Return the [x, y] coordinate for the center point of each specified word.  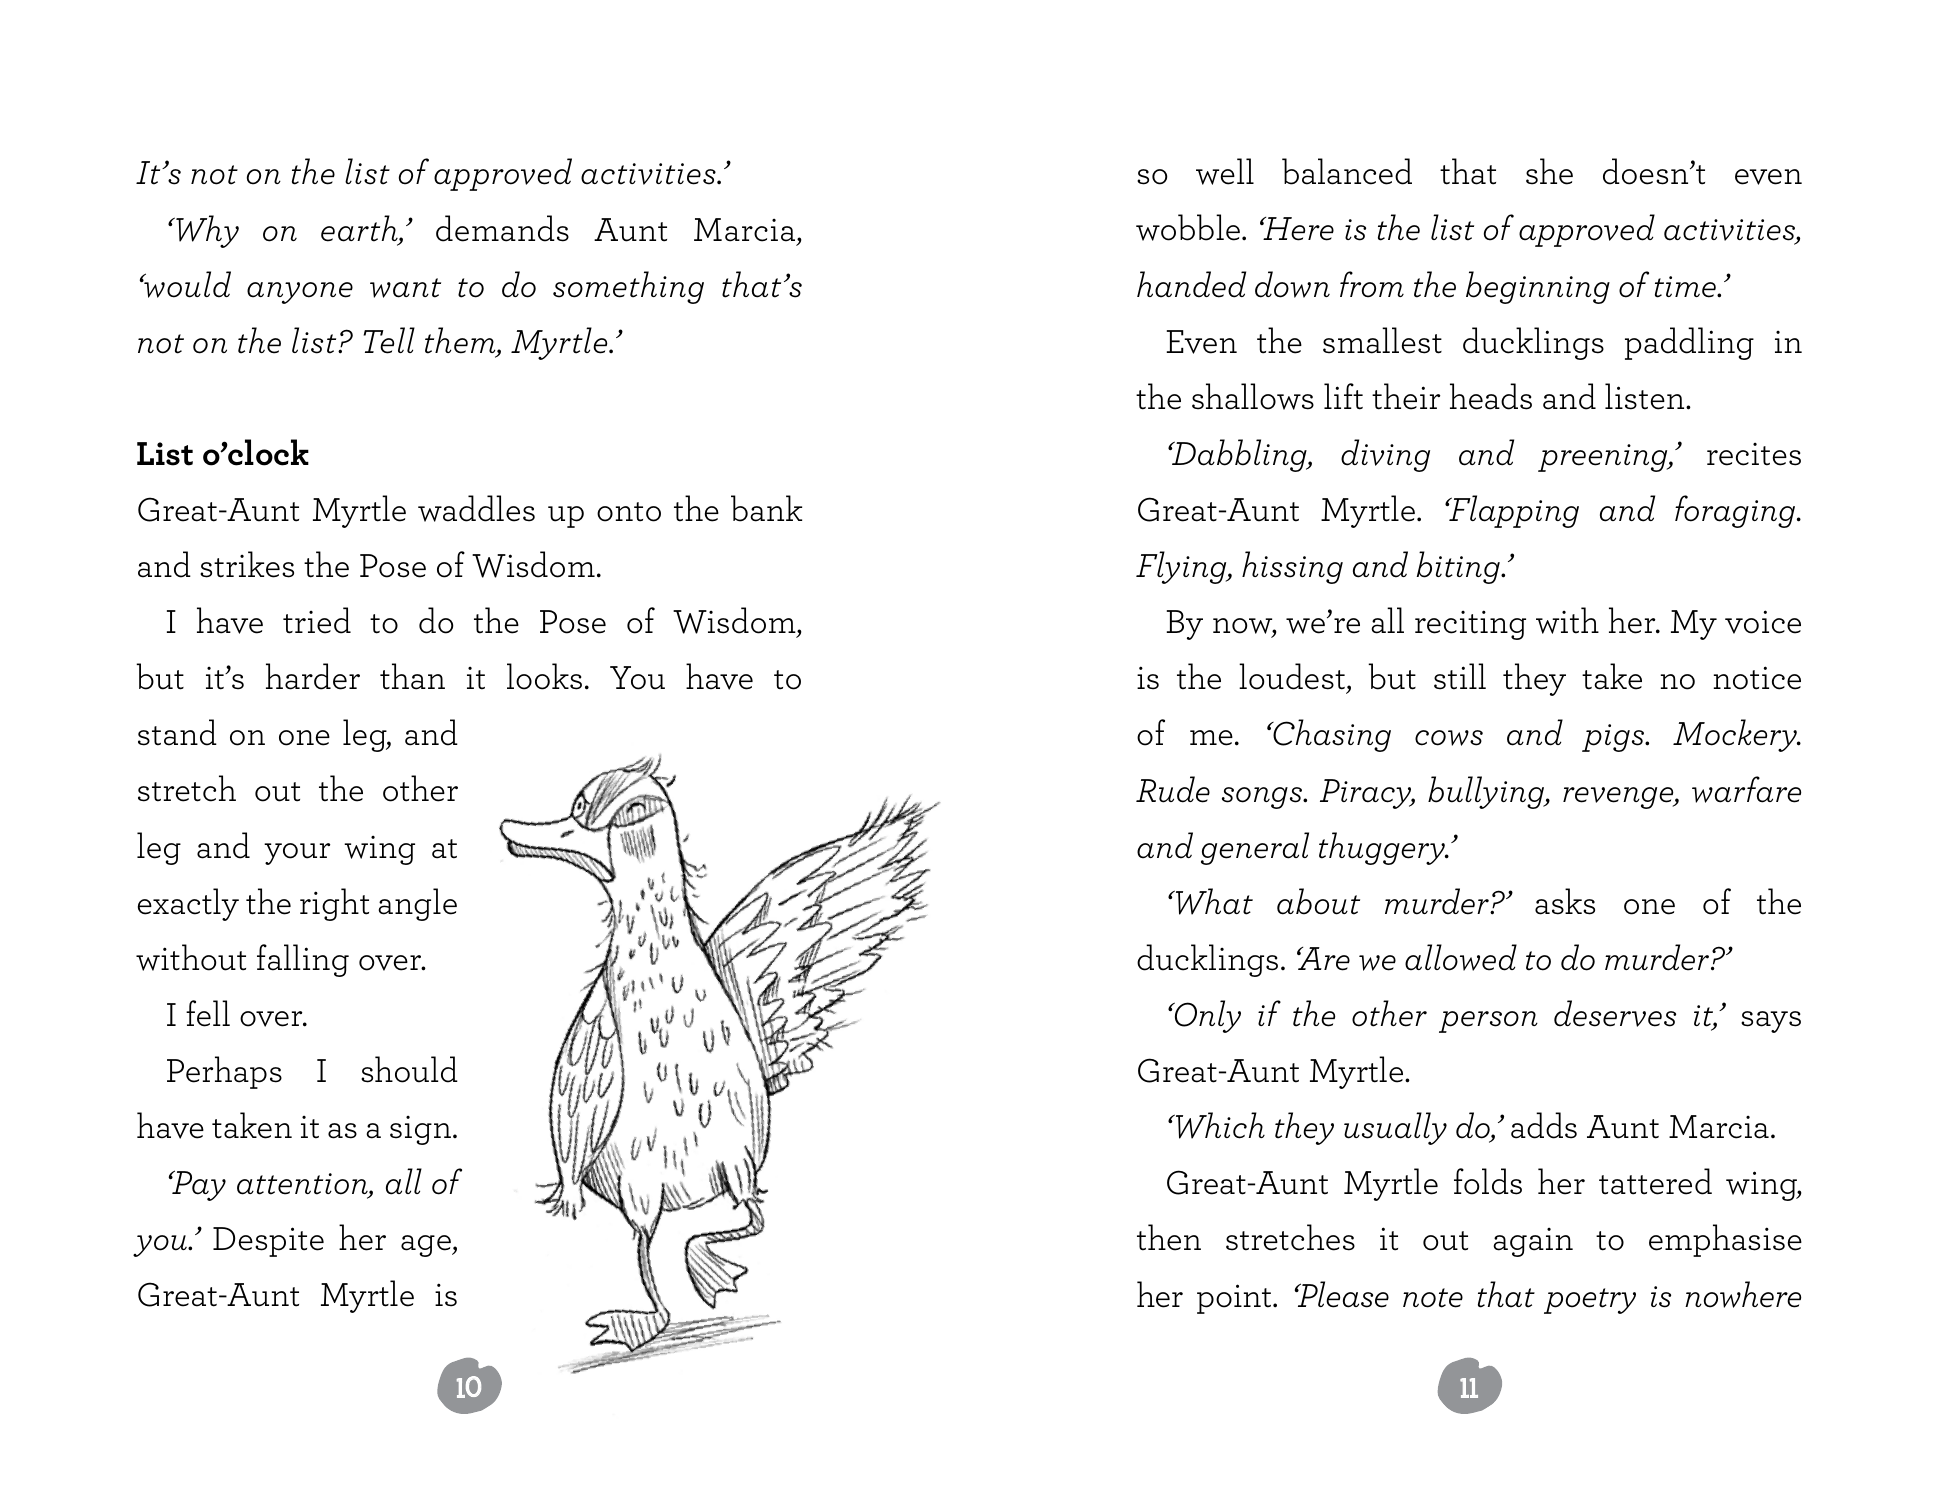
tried [317, 620]
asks [1565, 901]
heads [1491, 396]
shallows [1253, 396]
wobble [1189, 227]
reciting [1470, 625]
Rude [1173, 789]
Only [1206, 1016]
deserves [1615, 1013]
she [1549, 171]
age [427, 1246]
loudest [1293, 678]
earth [360, 229]
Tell [389, 340]
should [409, 1069]
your [297, 854]
